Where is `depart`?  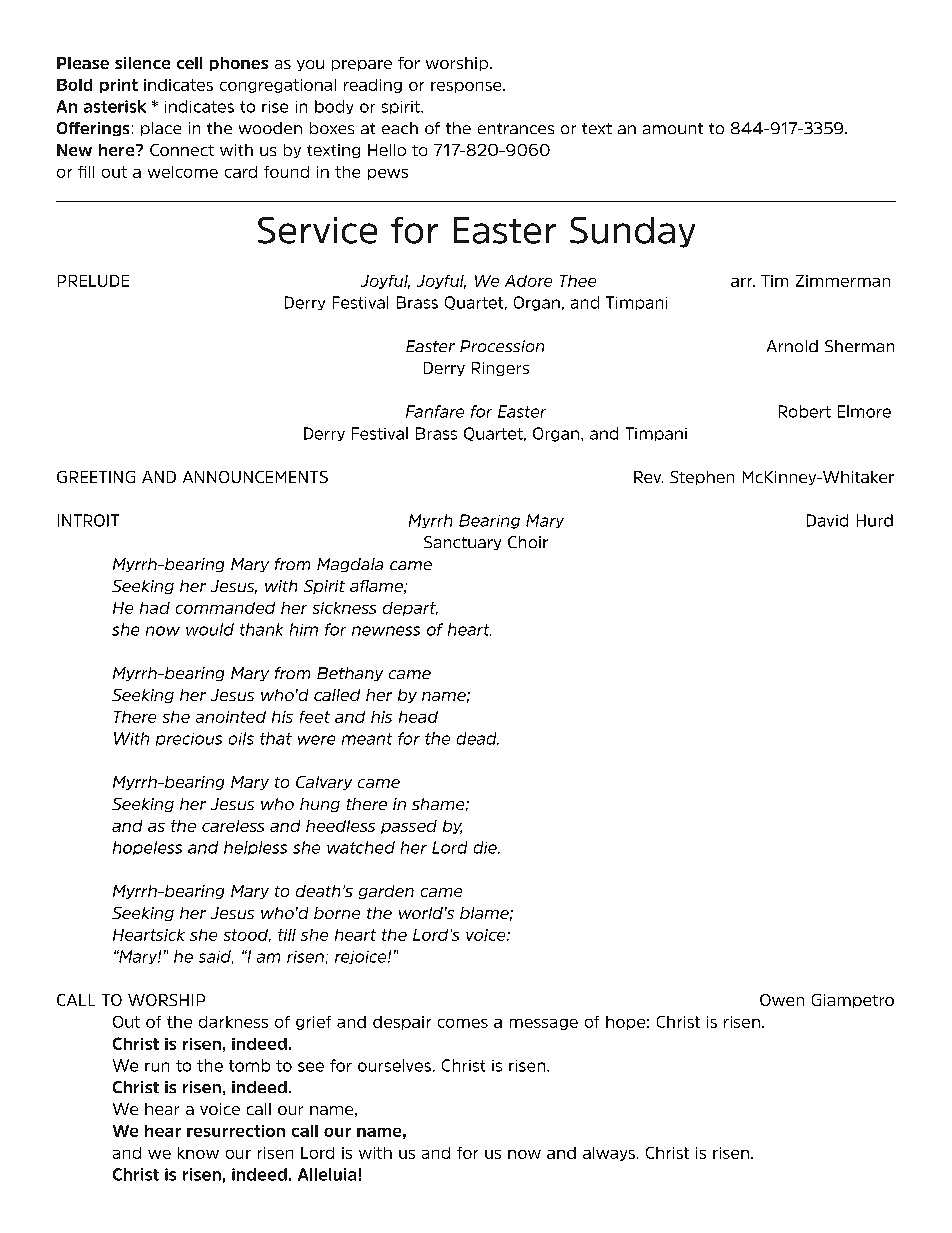
depart is located at coordinates (410, 609).
